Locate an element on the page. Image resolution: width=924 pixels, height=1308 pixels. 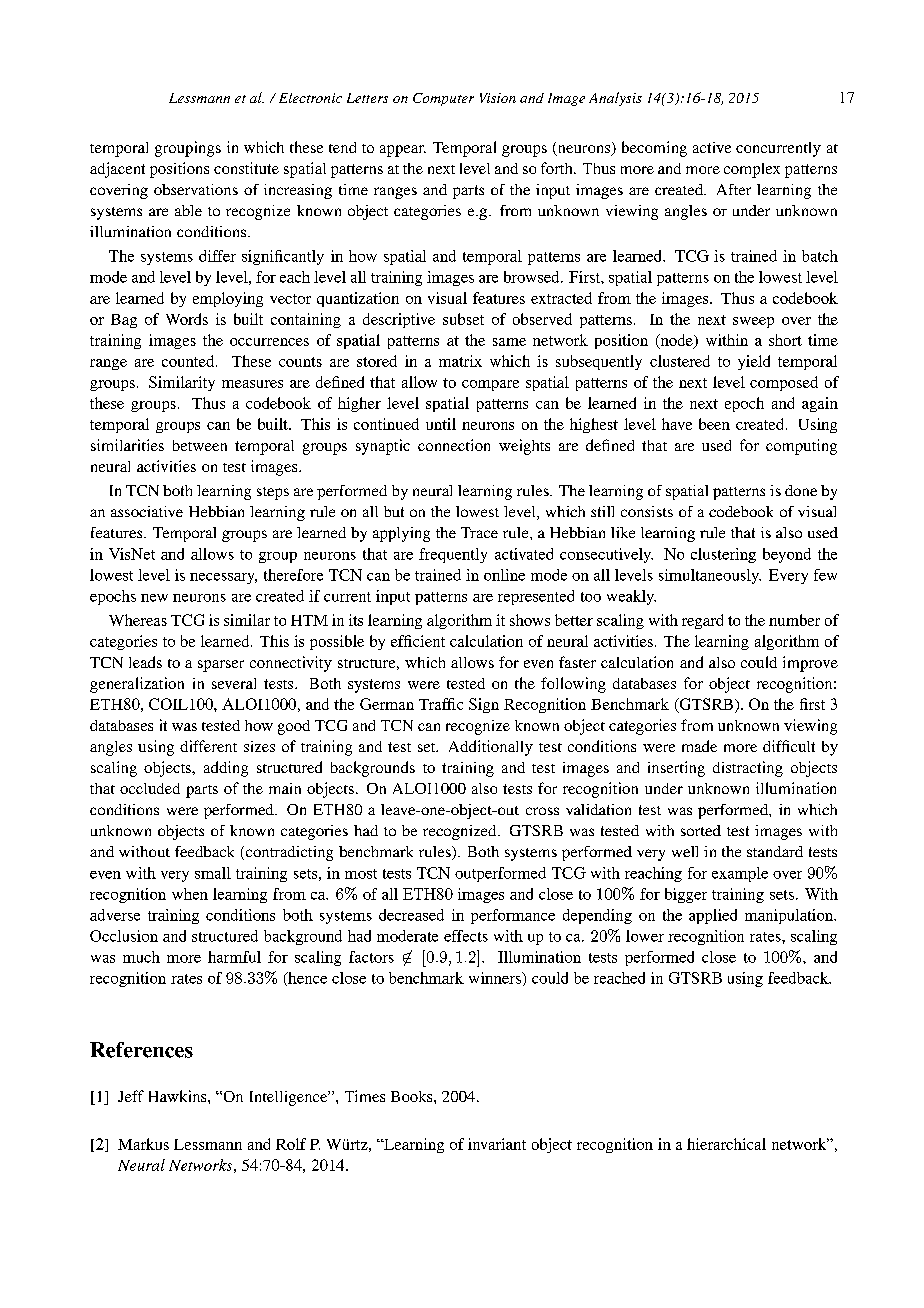
active is located at coordinates (712, 147).
